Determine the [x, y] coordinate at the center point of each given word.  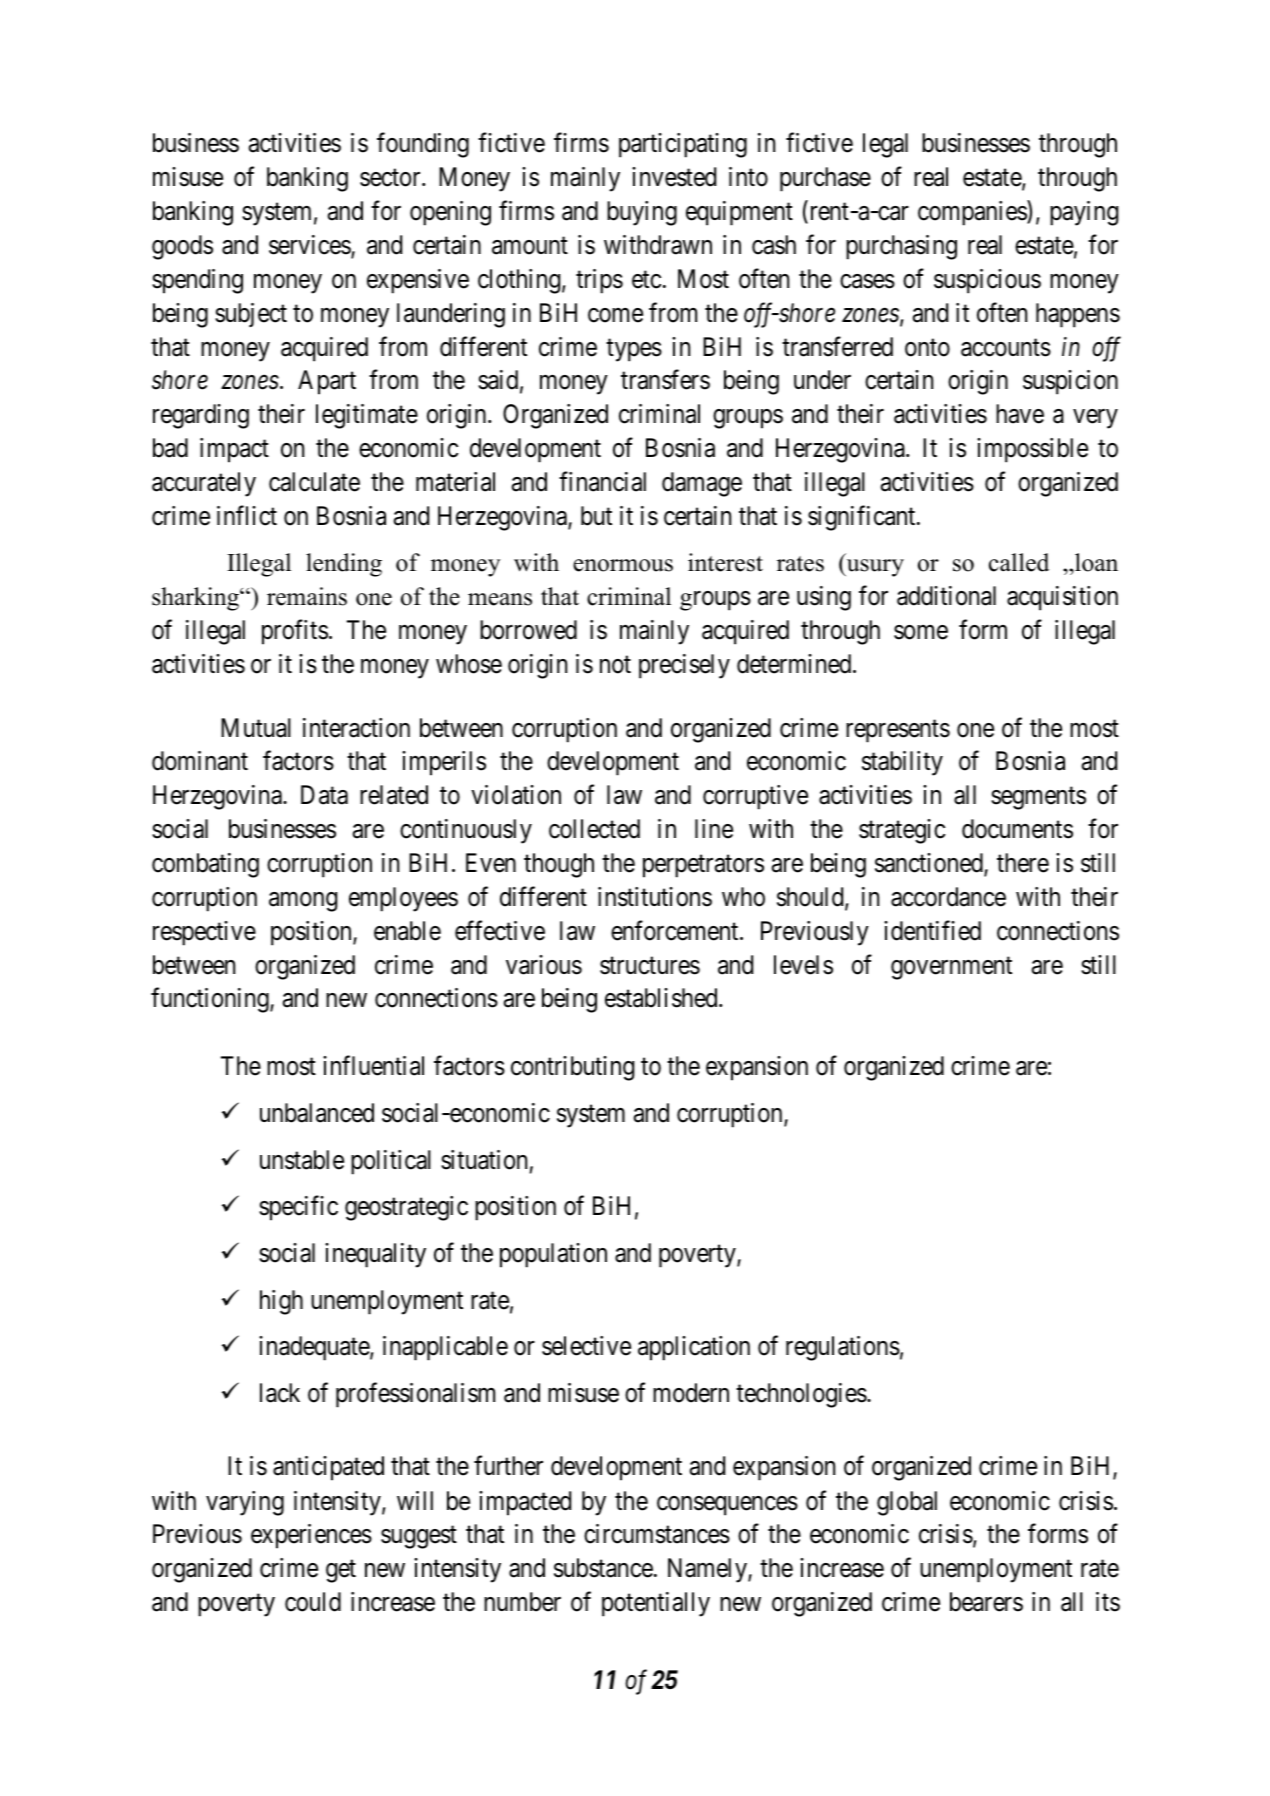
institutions [655, 897]
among [303, 902]
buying [642, 213]
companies [973, 213]
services [310, 246]
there [1023, 863]
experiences [311, 1536]
